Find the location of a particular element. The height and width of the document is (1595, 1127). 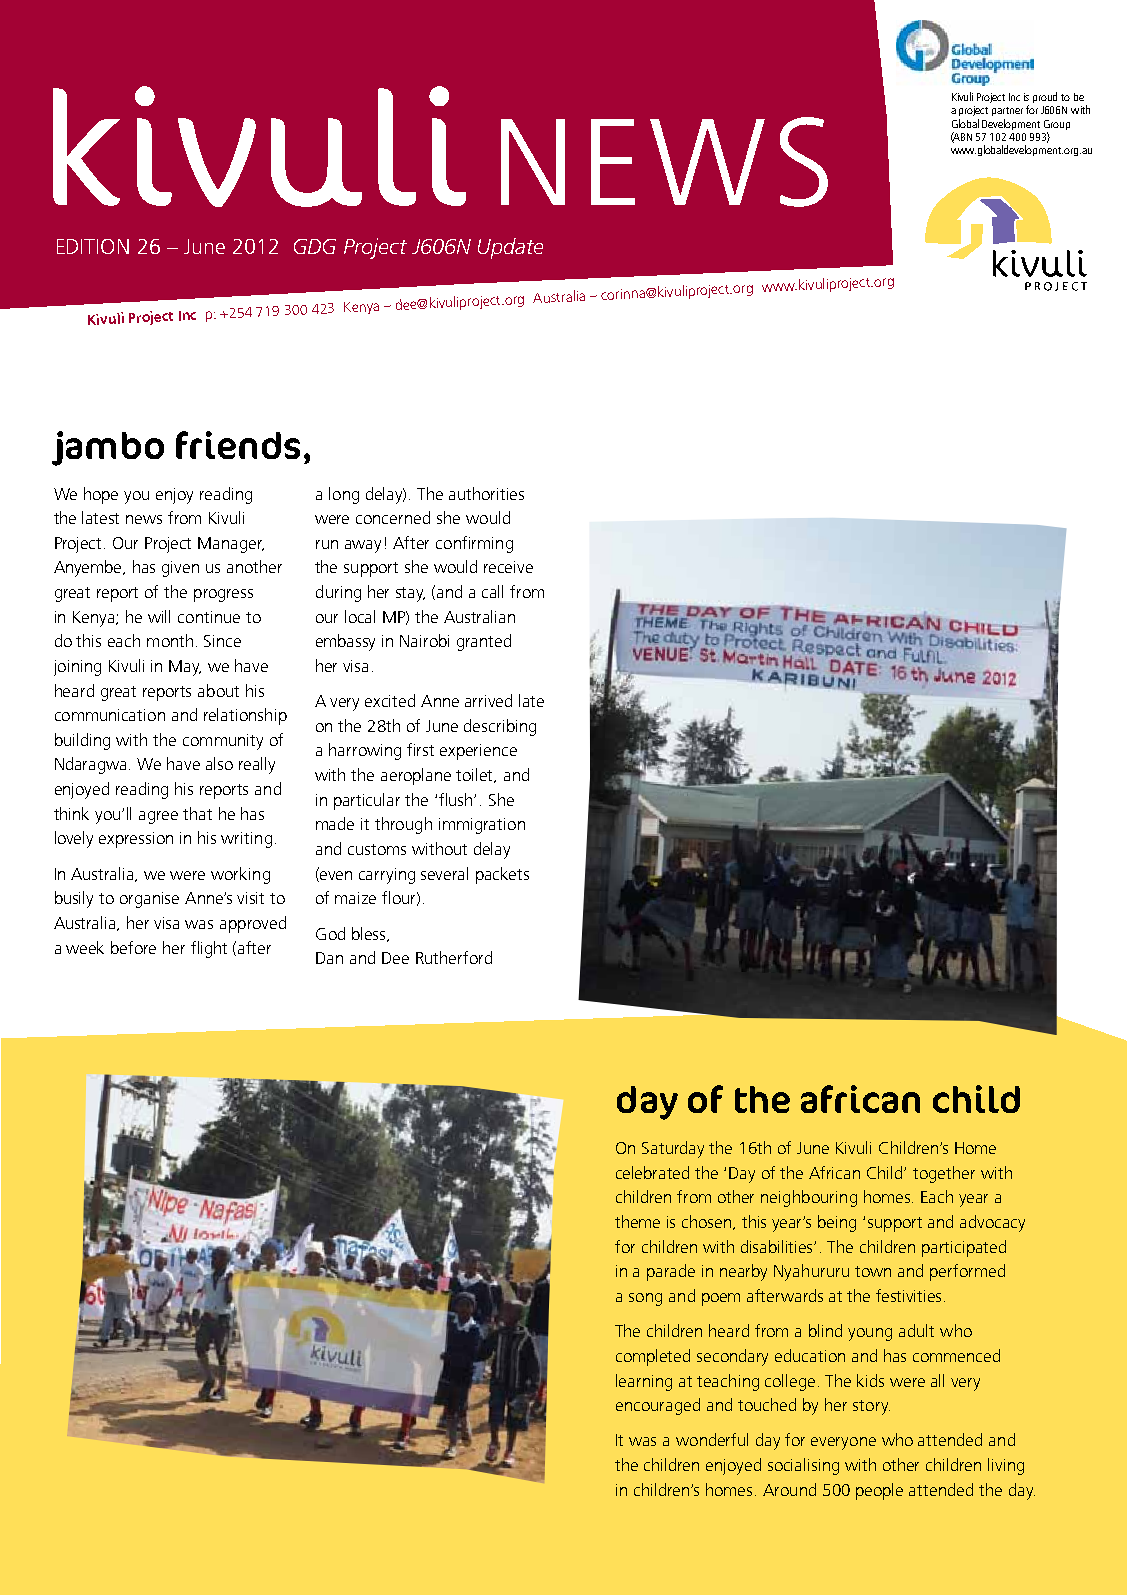

learning is located at coordinates (644, 1382).
